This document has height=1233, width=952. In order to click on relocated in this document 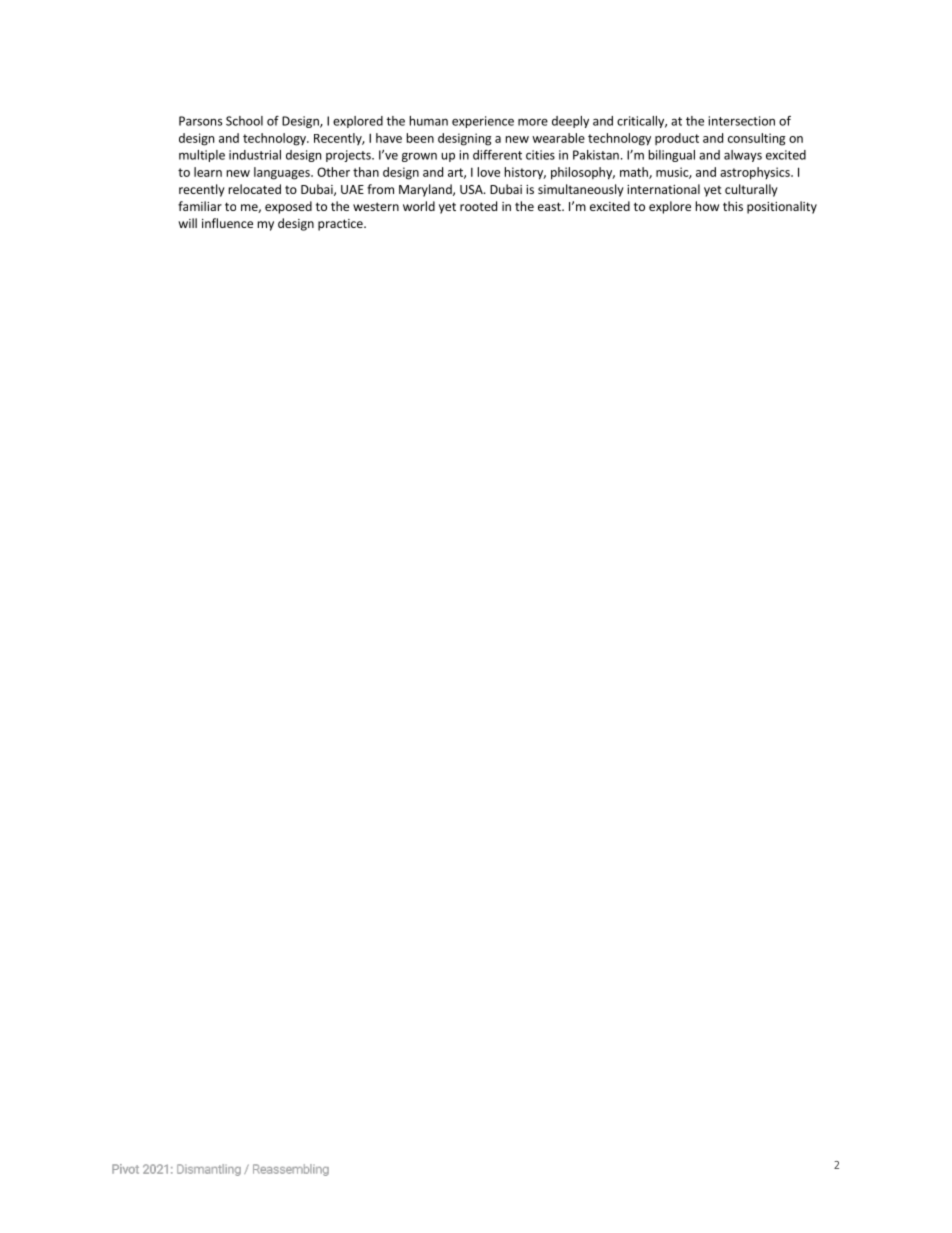, I will do `click(255, 189)`.
